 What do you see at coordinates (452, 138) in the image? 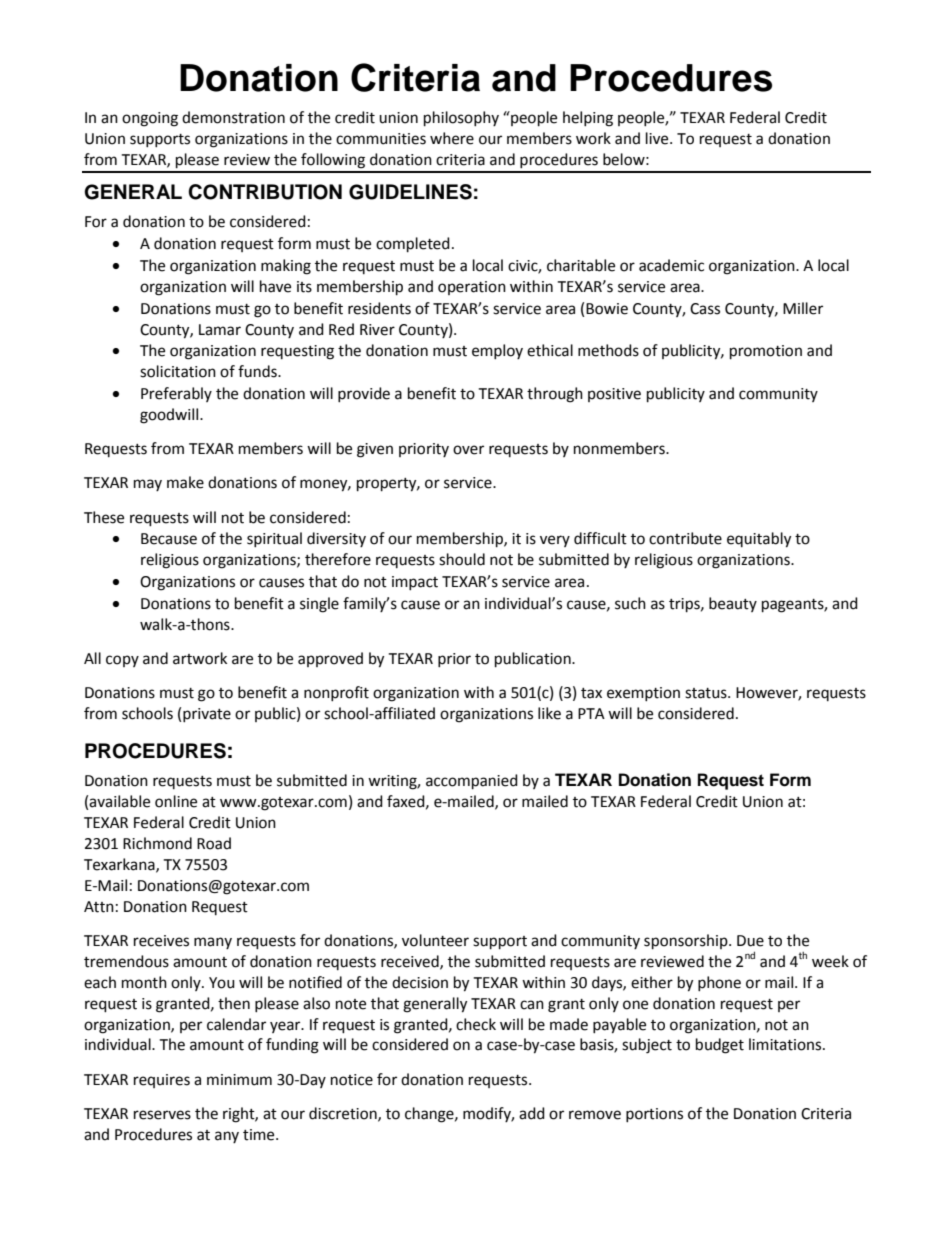
I see `where` at bounding box center [452, 138].
